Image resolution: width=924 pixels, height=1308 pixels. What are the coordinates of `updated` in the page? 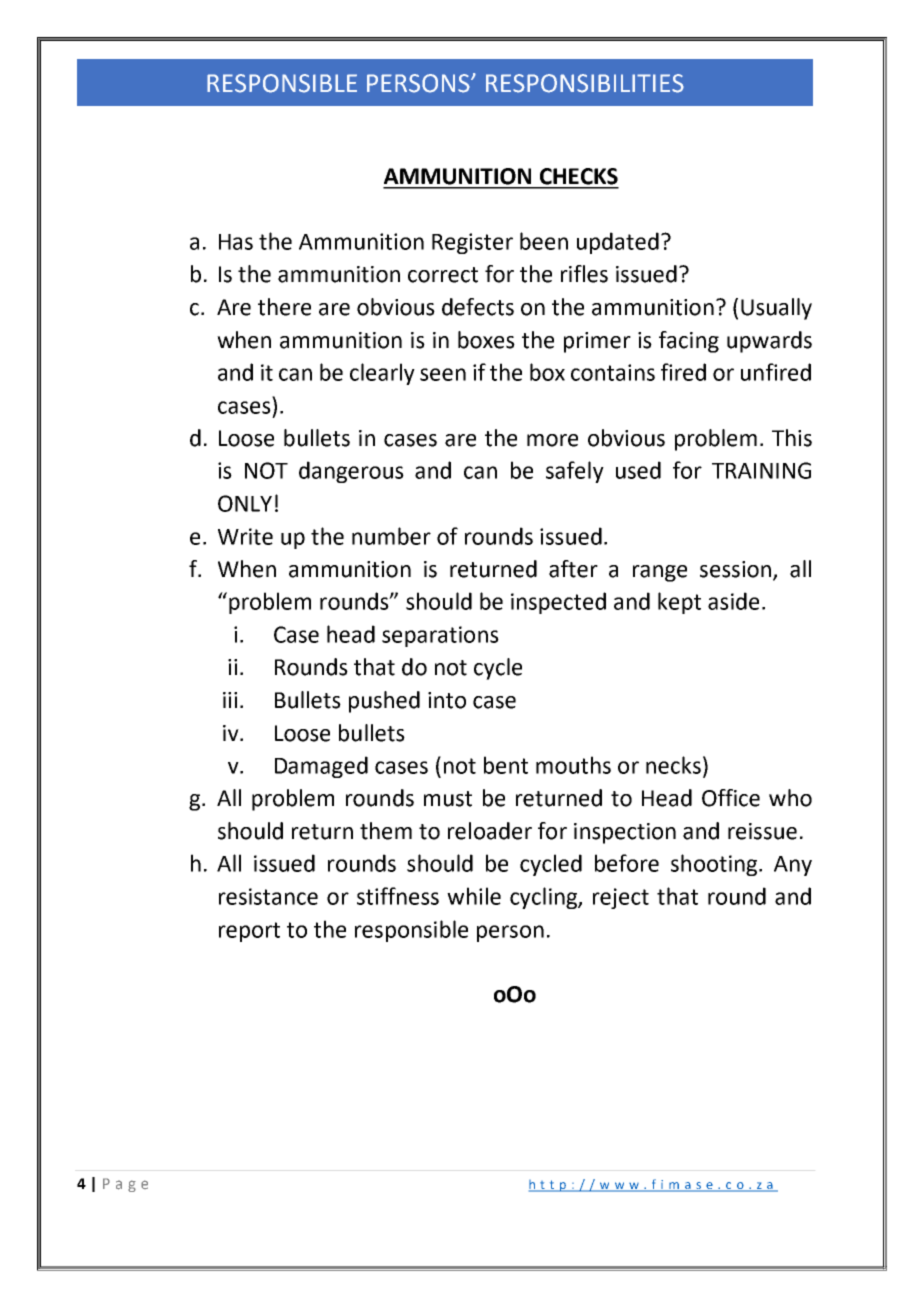 It's located at (618, 243).
